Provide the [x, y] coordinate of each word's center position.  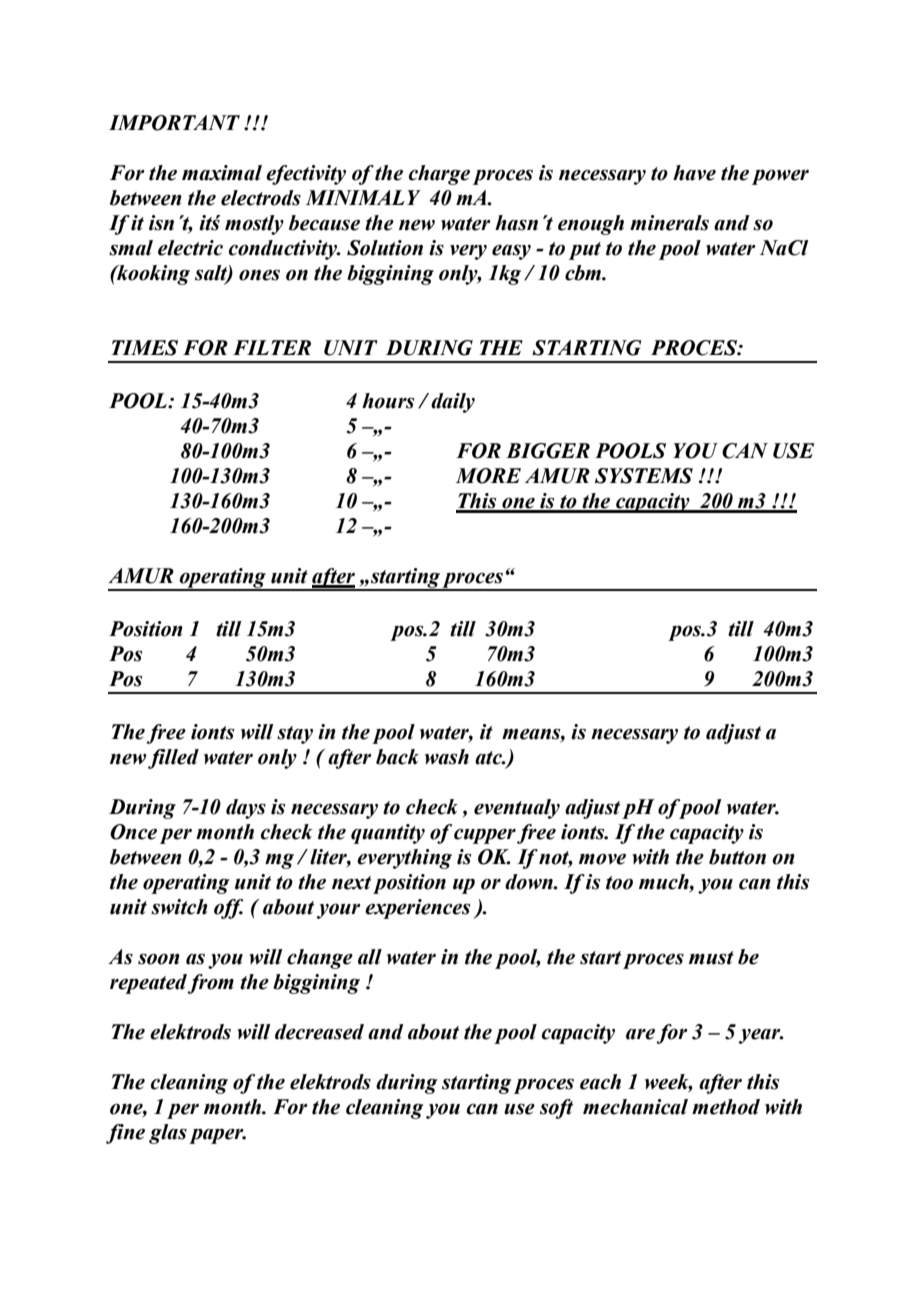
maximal [222, 173]
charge [439, 175]
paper [217, 1136]
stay [295, 735]
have [694, 173]
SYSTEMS [644, 476]
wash [447, 757]
